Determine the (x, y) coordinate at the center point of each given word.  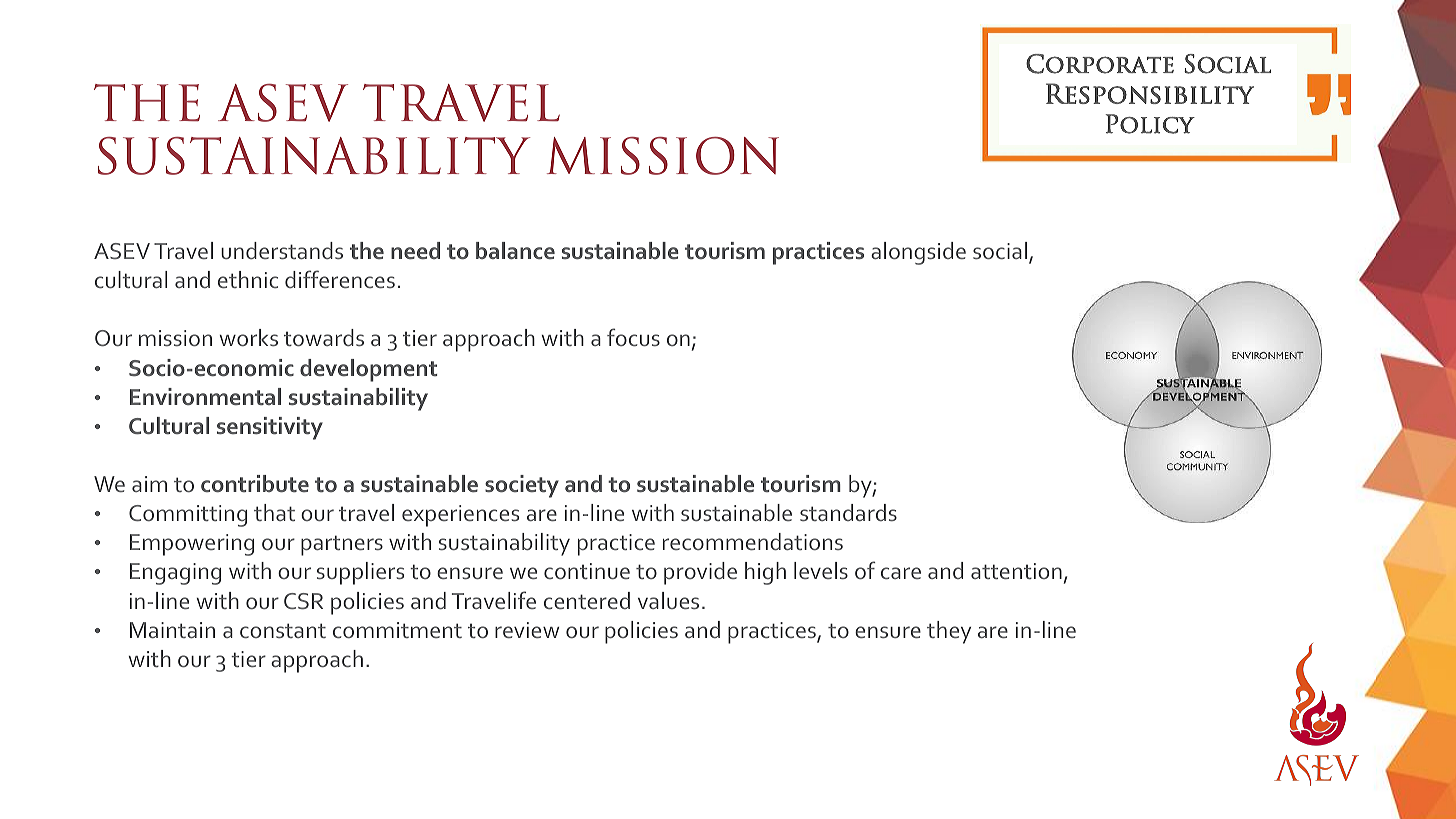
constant (283, 630)
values (668, 600)
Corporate (1100, 64)
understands (282, 250)
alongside (918, 253)
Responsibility (1150, 93)
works (248, 337)
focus (633, 337)
